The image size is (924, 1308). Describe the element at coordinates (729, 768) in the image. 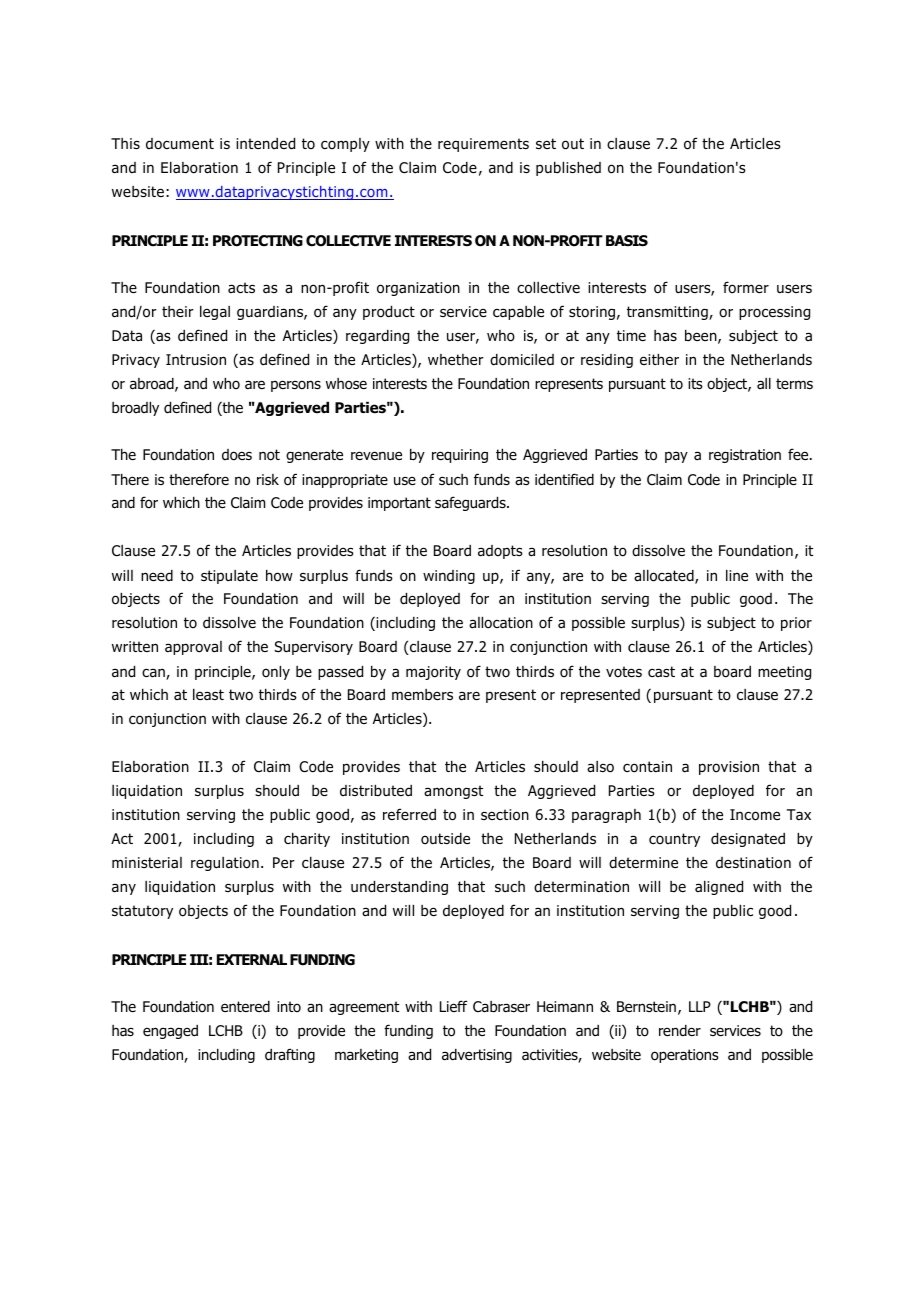

I see `provision` at that location.
